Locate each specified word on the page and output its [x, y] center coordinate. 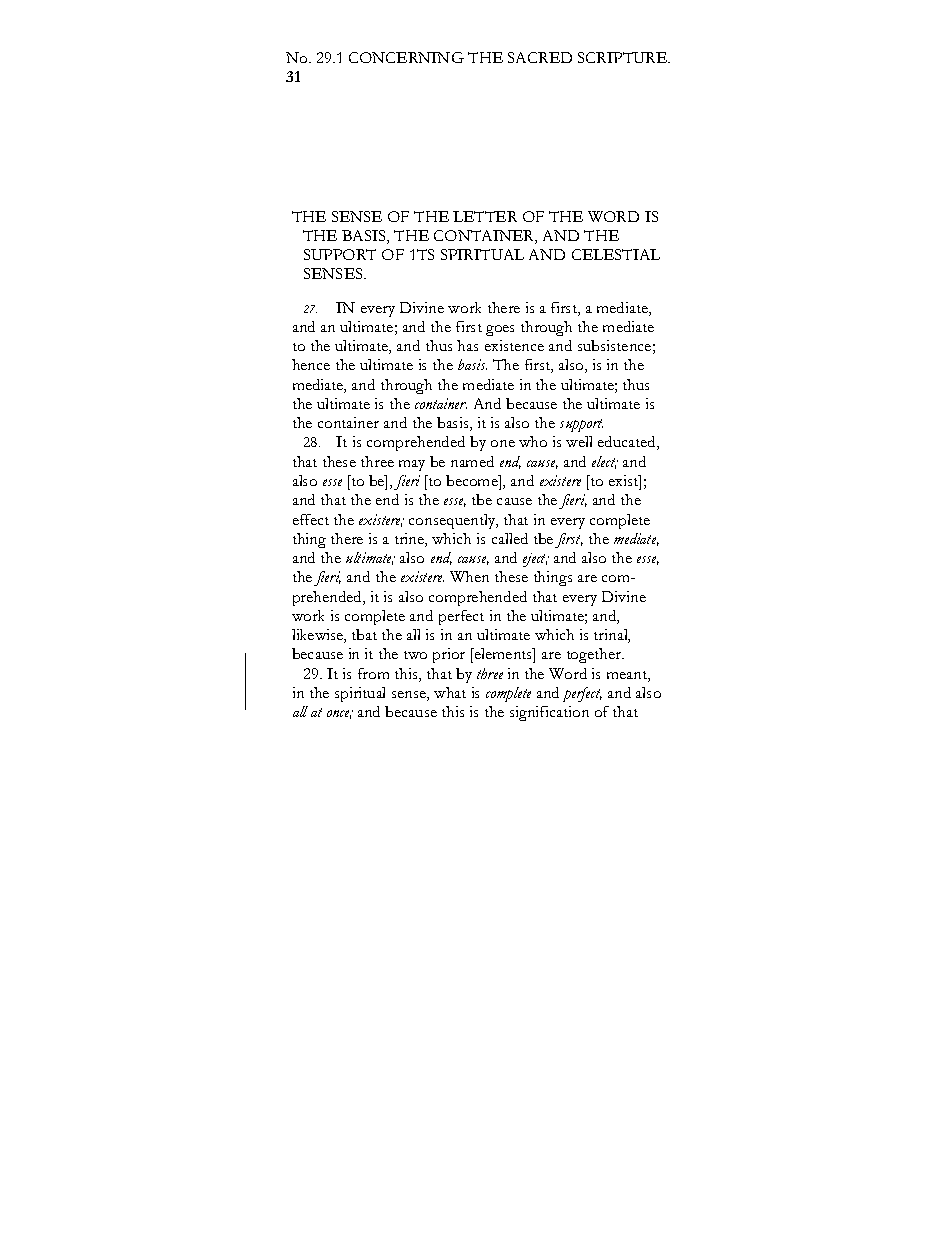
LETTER [485, 216]
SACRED [540, 57]
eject [536, 560]
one [503, 443]
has [467, 345]
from [373, 673]
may [412, 465]
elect [605, 462]
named [472, 461]
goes [500, 330]
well [579, 441]
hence [311, 364]
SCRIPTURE [624, 57]
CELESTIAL [616, 254]
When [469, 576]
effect [311, 519]
